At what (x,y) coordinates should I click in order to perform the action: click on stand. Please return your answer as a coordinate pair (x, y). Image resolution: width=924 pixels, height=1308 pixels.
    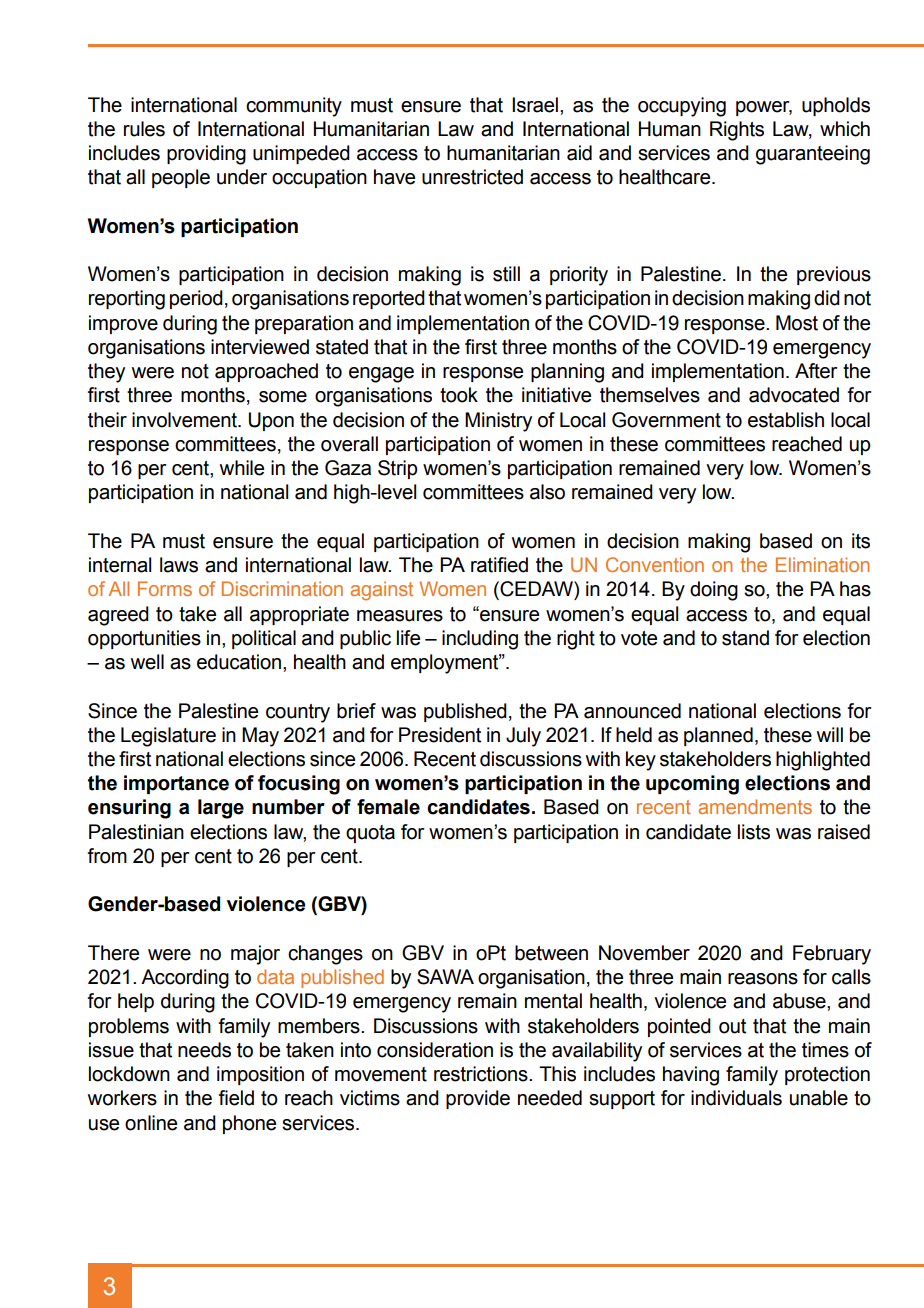
    Looking at the image, I should click on (745, 638).
